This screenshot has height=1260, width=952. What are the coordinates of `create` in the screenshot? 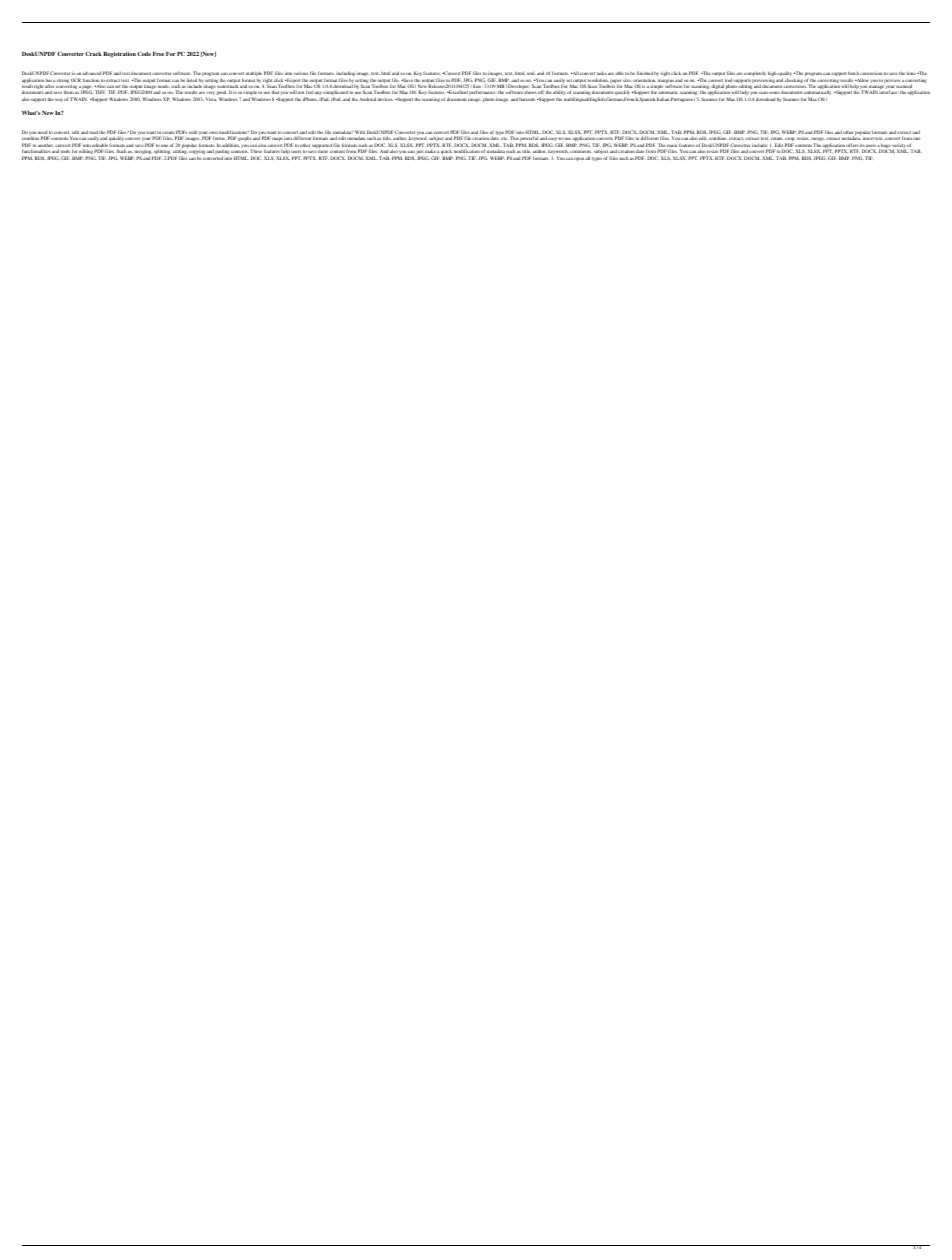 It's located at (168, 134).
